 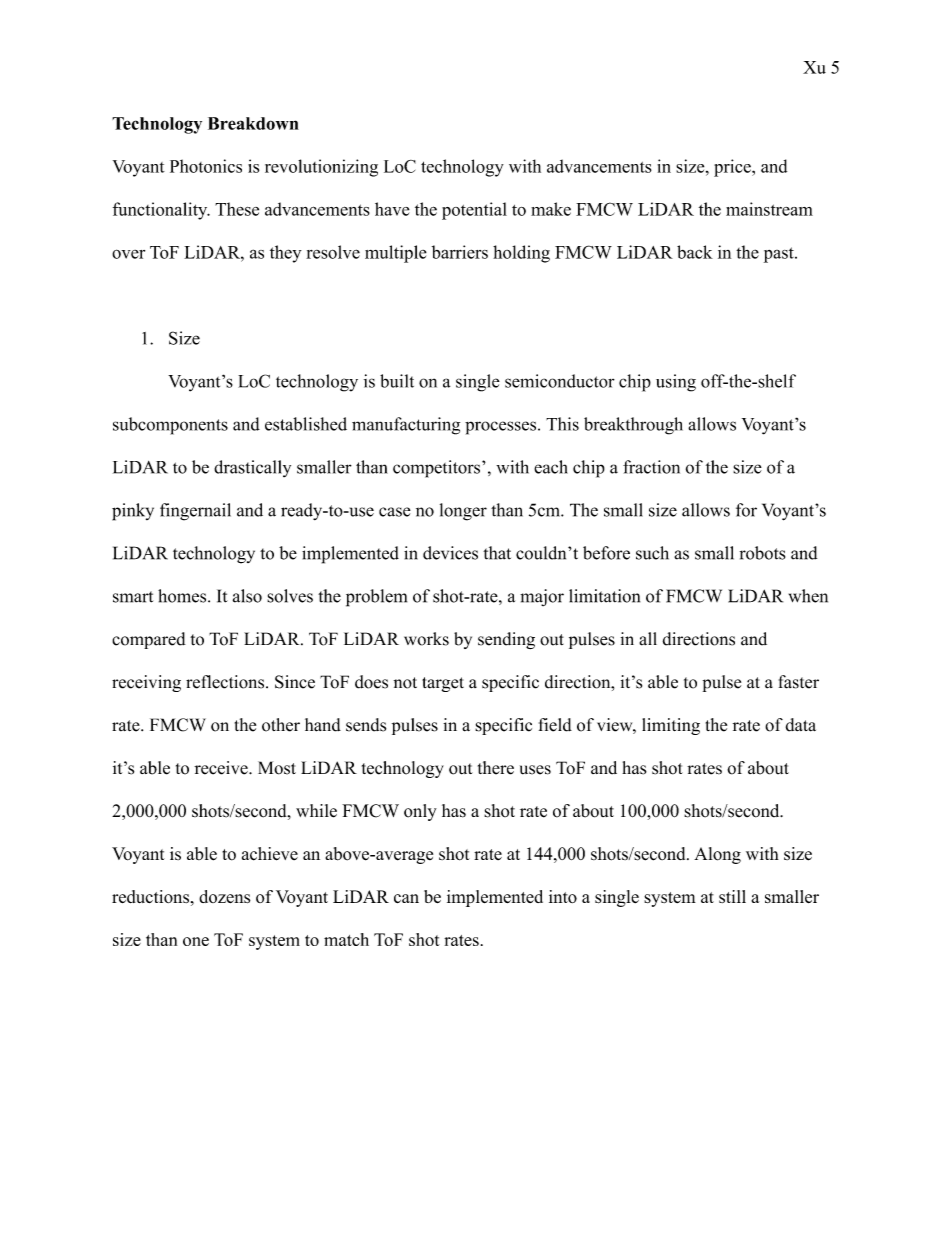 I want to click on price, so click(x=733, y=168).
